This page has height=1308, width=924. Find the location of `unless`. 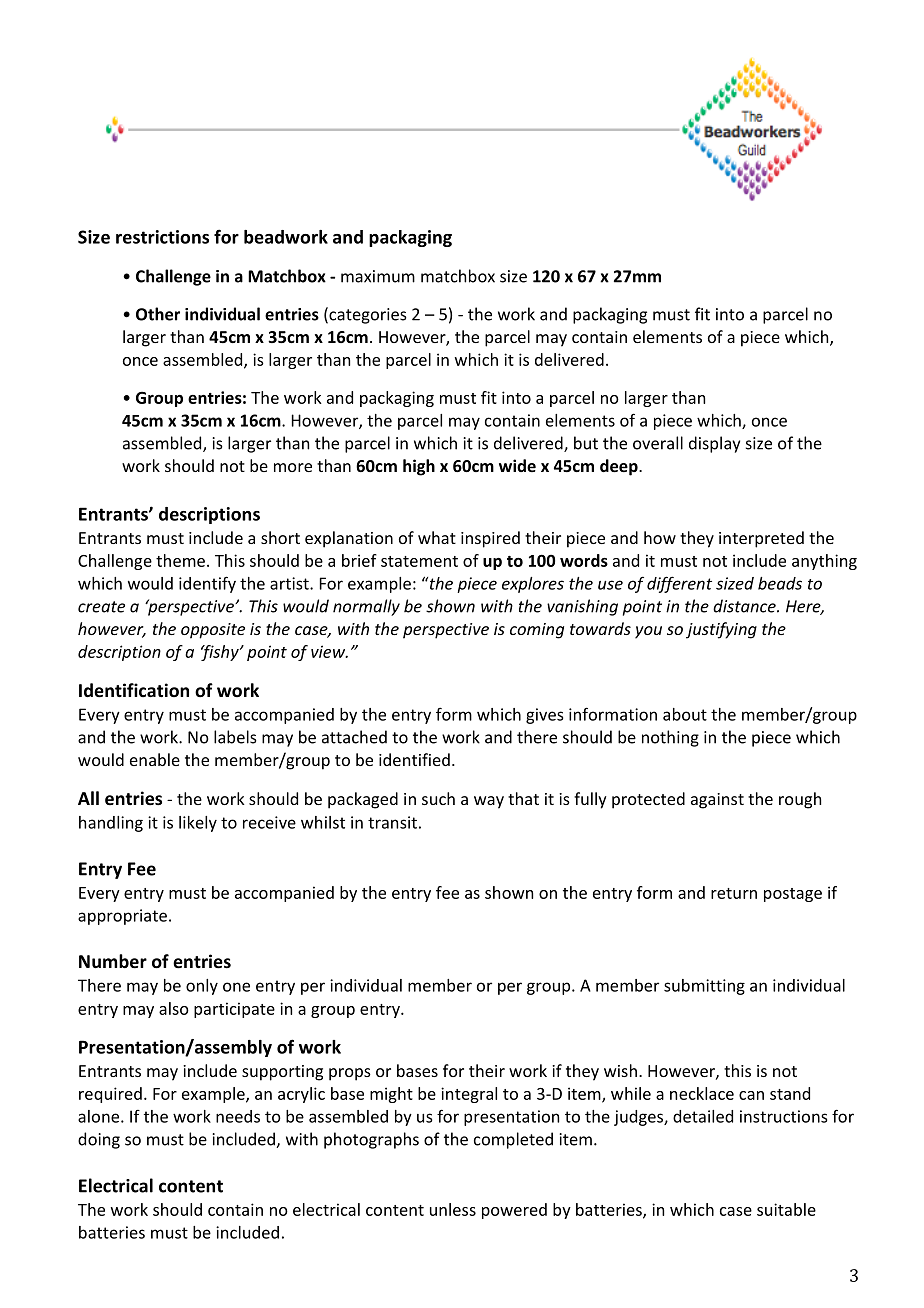

unless is located at coordinates (453, 1209).
